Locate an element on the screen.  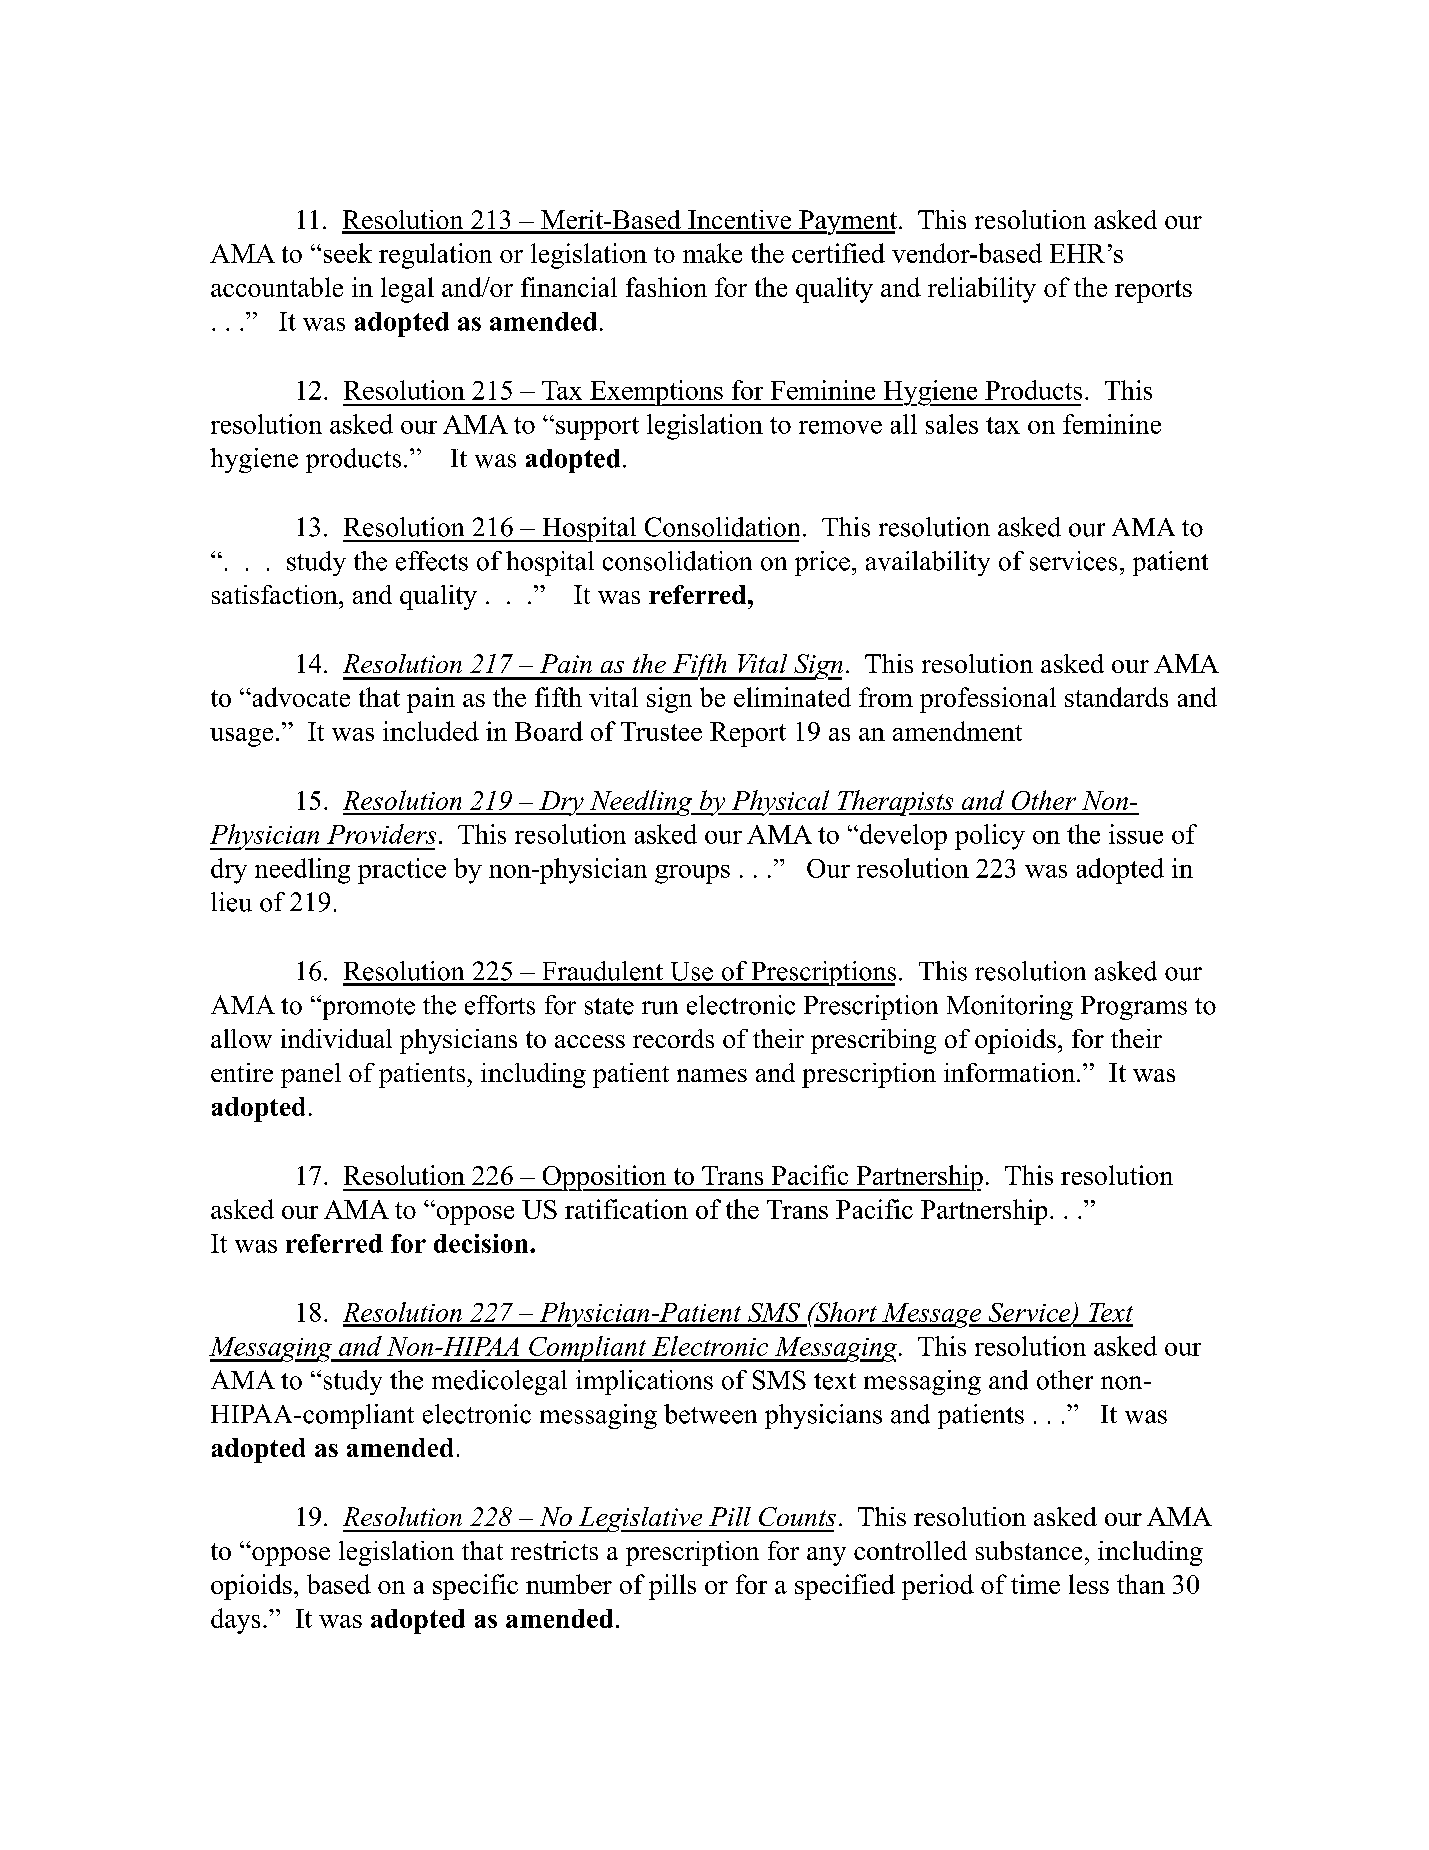
groups is located at coordinates (692, 874).
